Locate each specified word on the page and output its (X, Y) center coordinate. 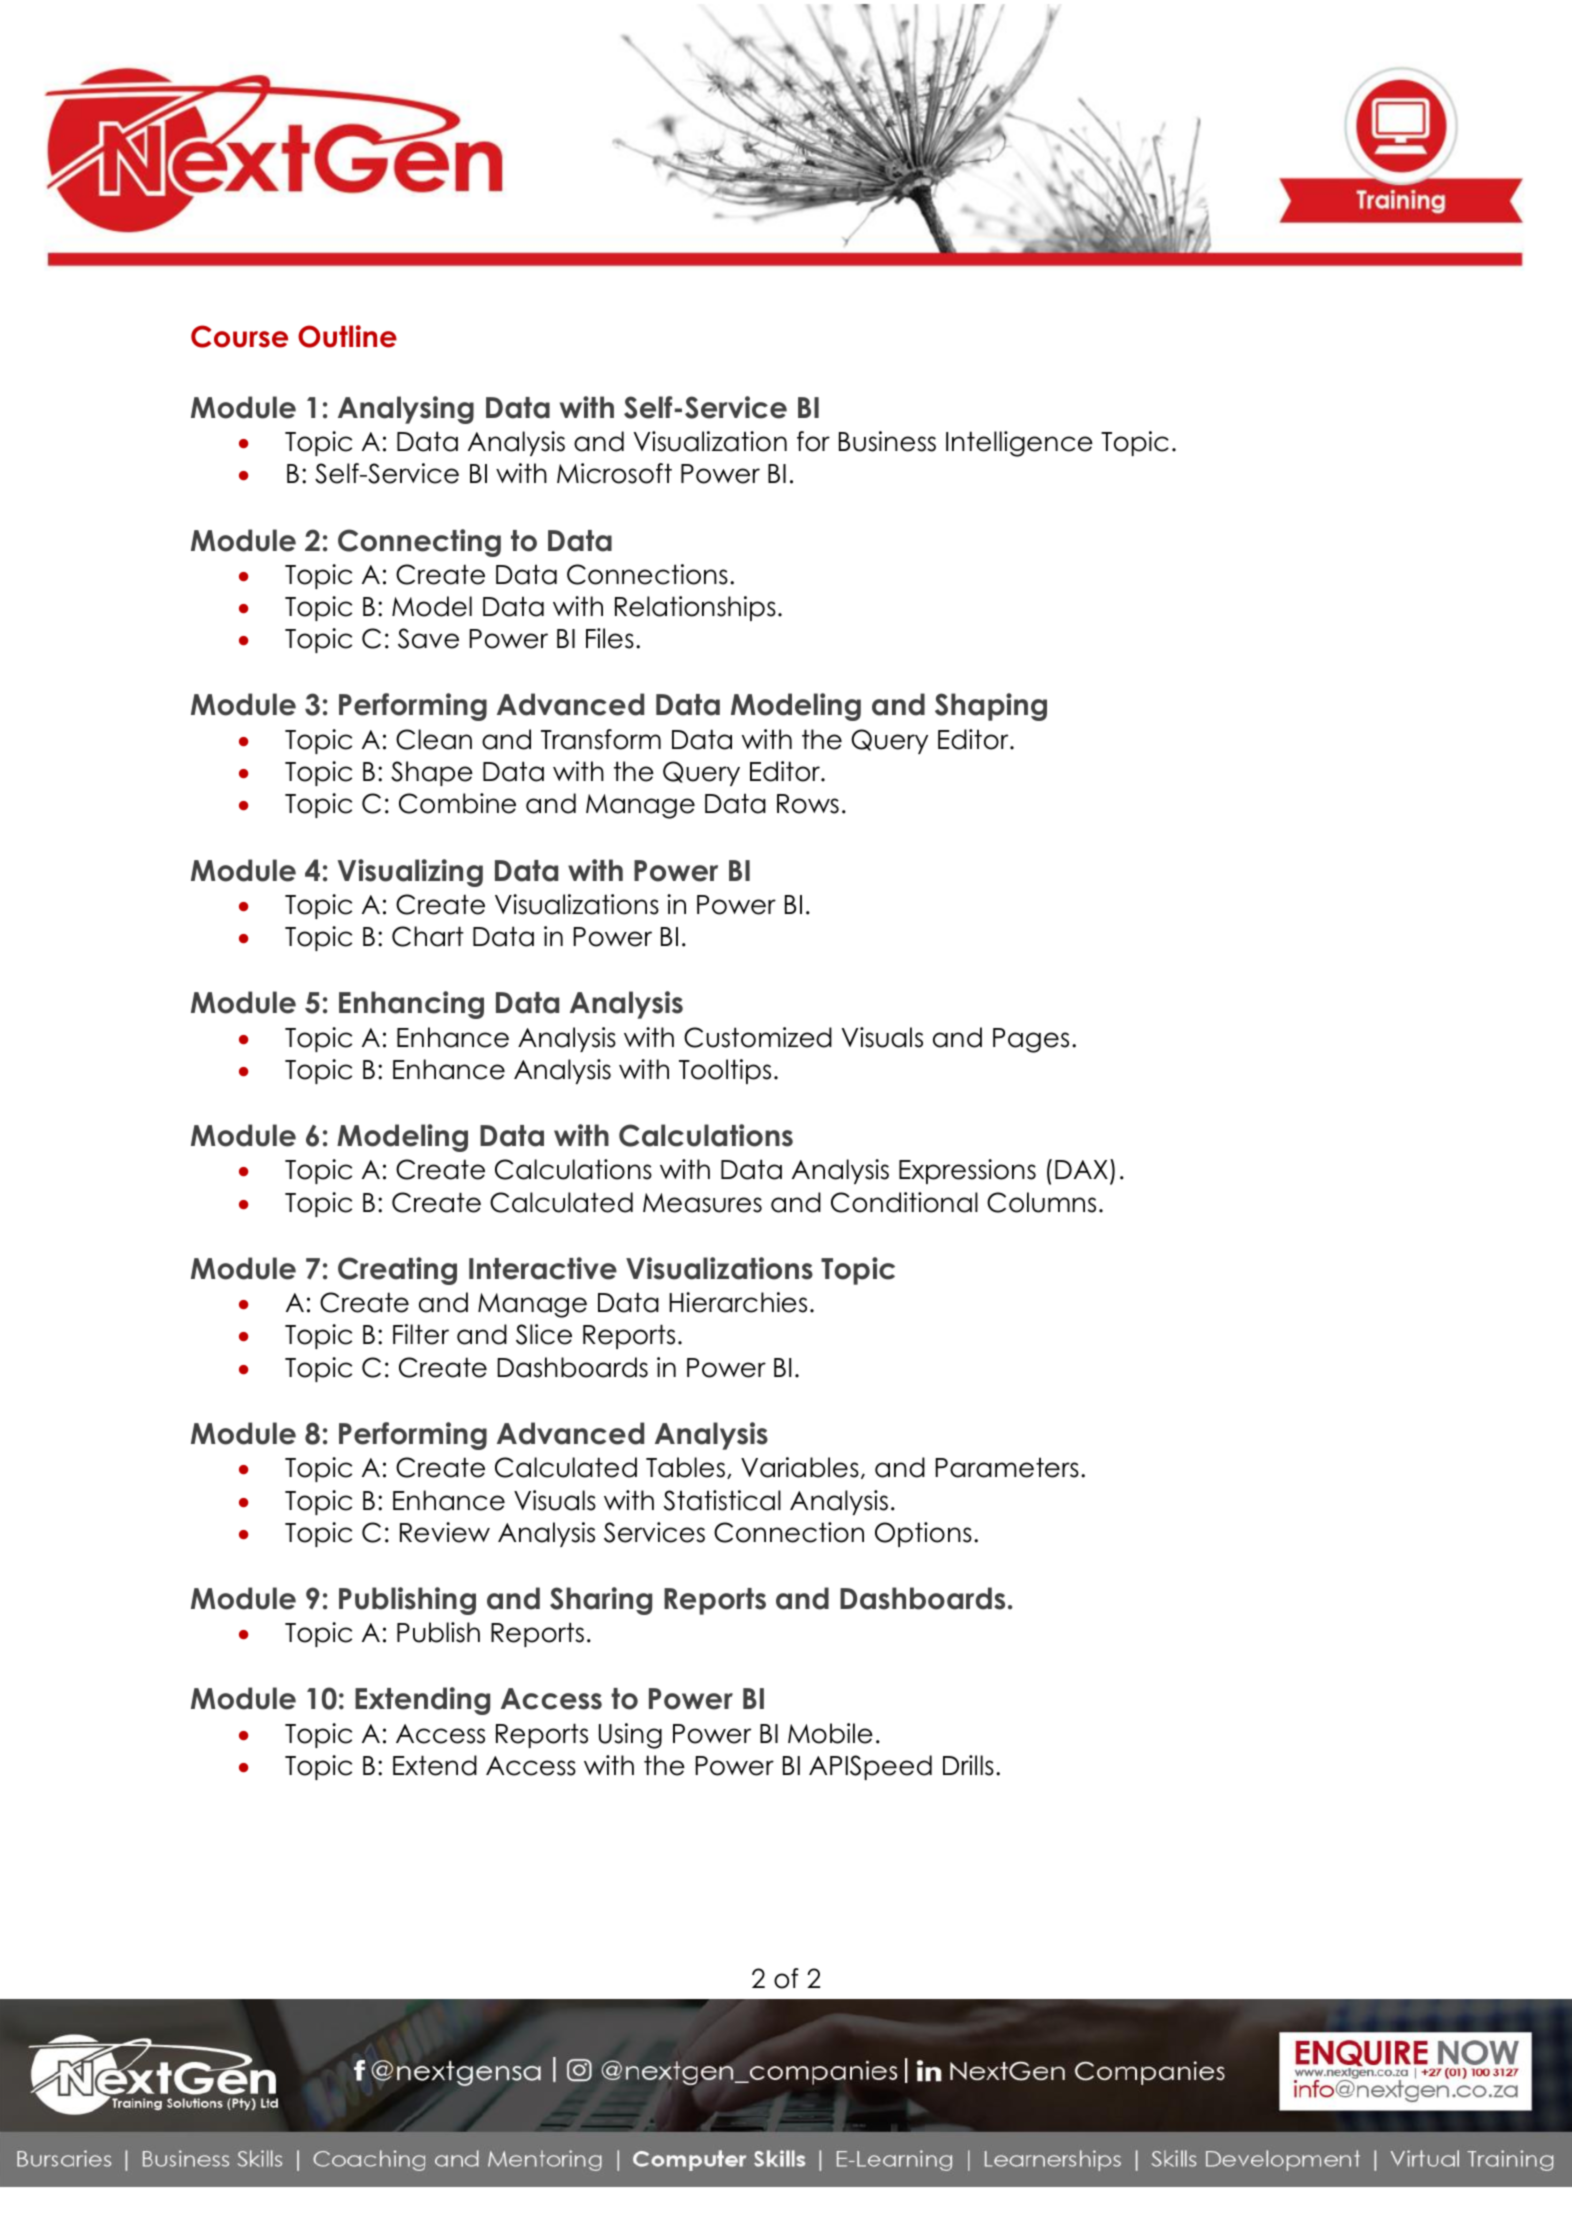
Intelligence (1019, 444)
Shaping (991, 707)
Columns (1041, 1202)
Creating (397, 1271)
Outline (347, 336)
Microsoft (614, 473)
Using (630, 1736)
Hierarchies (738, 1302)
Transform (601, 739)
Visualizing (410, 873)
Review (445, 1532)
